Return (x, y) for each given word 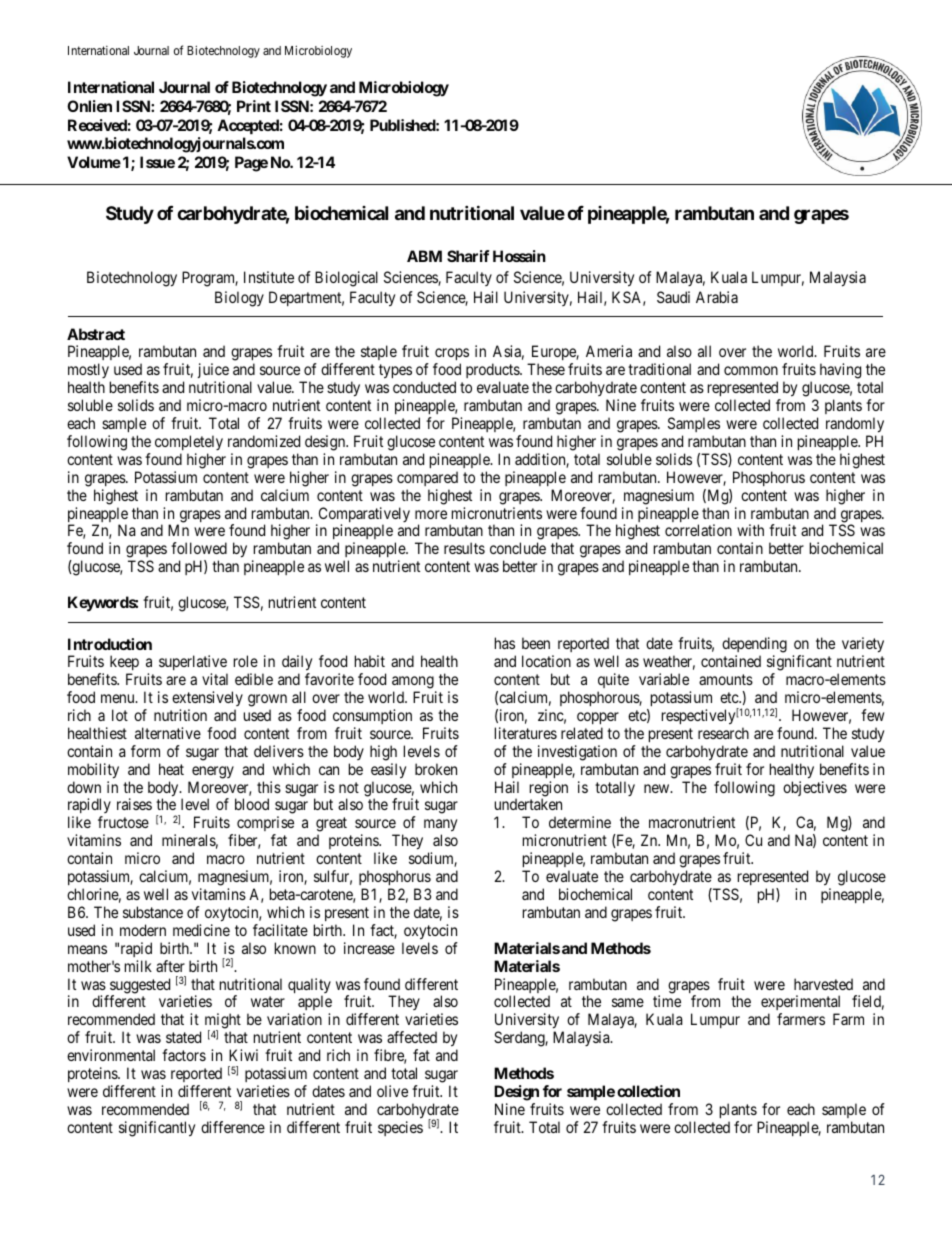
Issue (157, 162)
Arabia (717, 297)
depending (754, 646)
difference (233, 1127)
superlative (193, 664)
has (505, 643)
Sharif (468, 256)
